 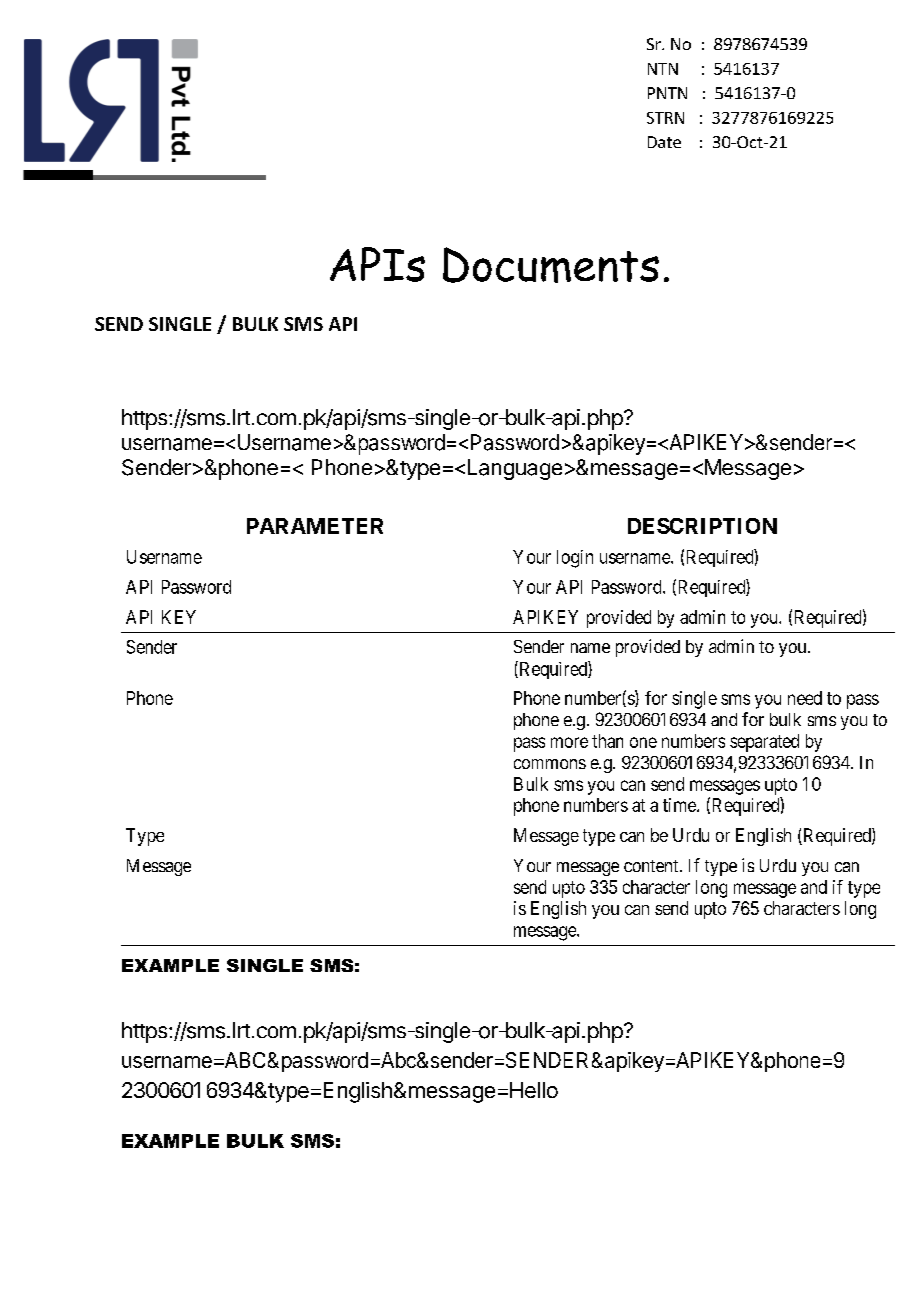 I want to click on than, so click(x=607, y=741).
